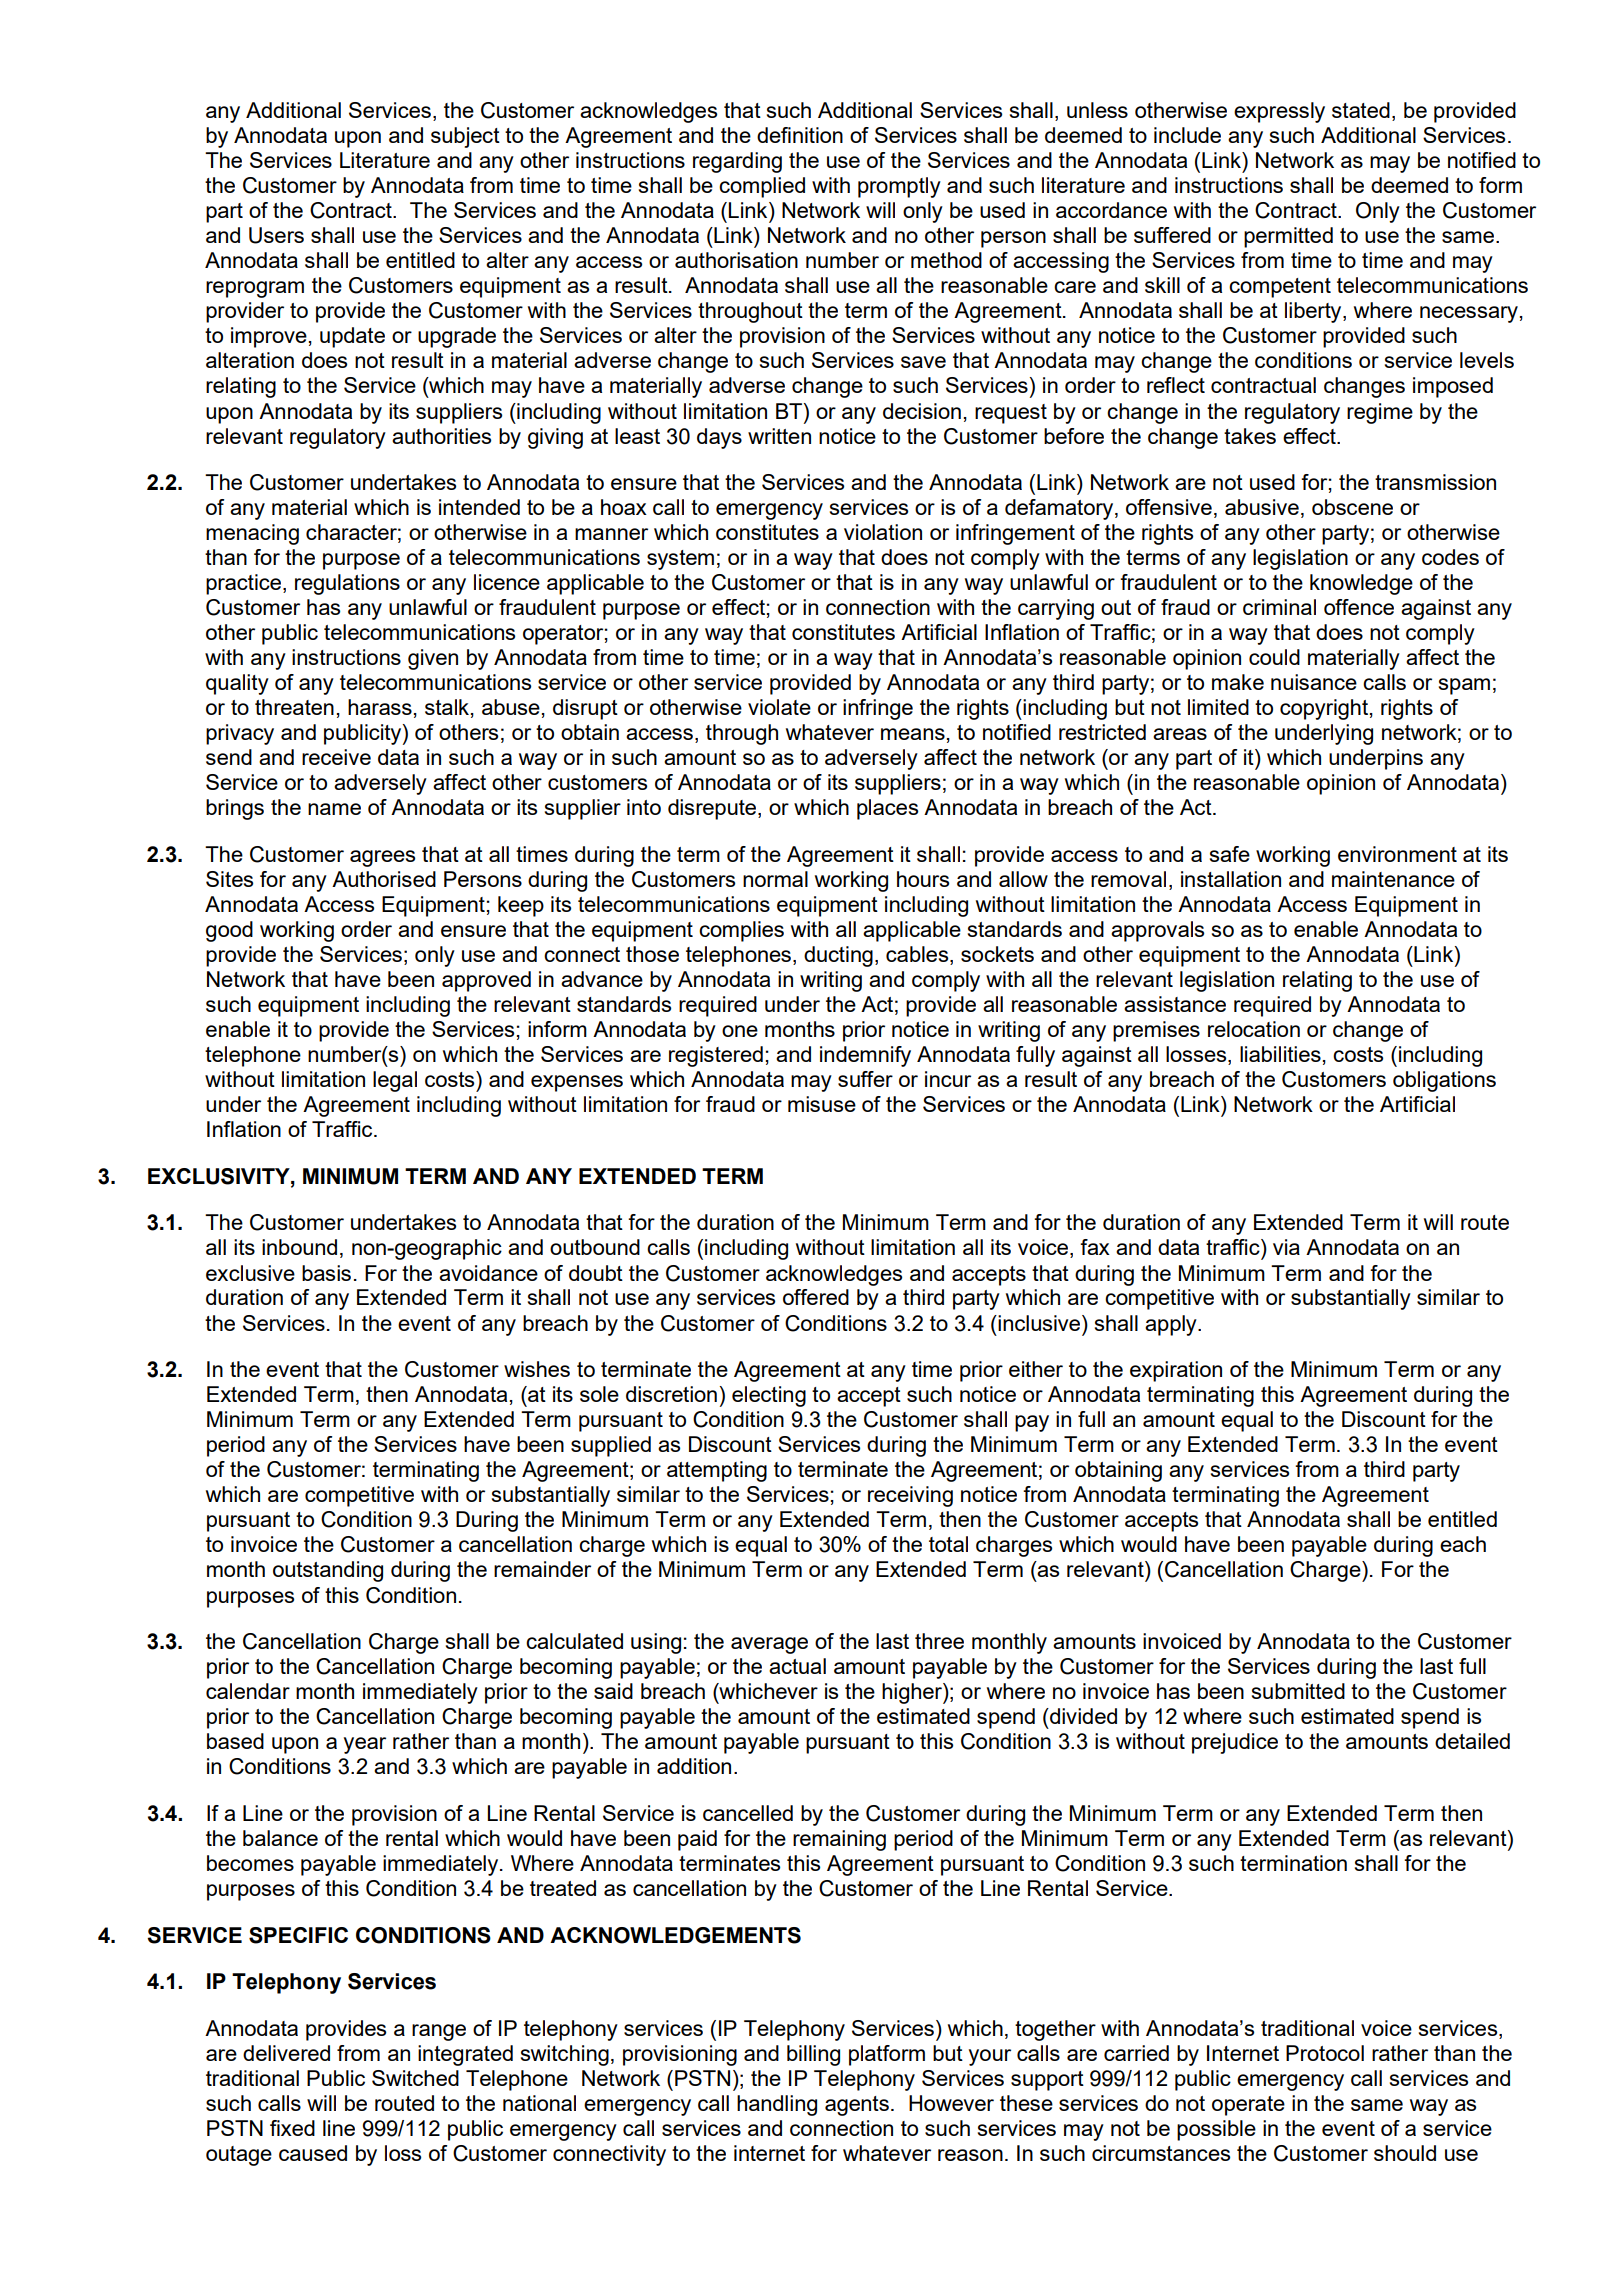 Image resolution: width=1618 pixels, height=2289 pixels. Describe the element at coordinates (1361, 110) in the screenshot. I see `stated` at that location.
